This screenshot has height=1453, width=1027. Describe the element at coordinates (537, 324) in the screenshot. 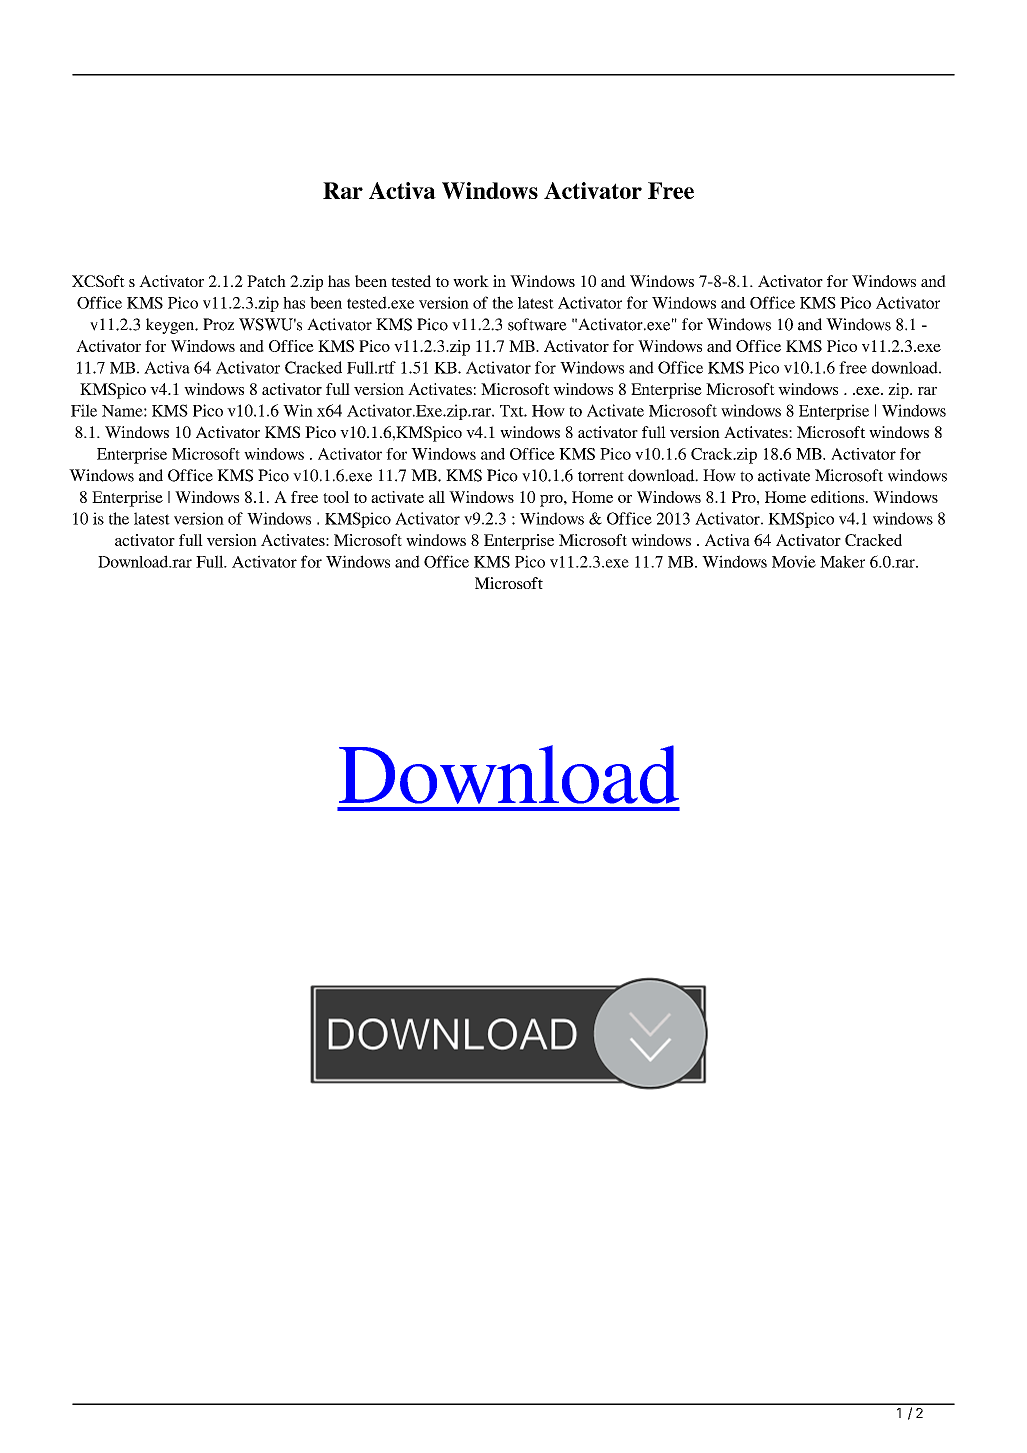

I see `software` at that location.
